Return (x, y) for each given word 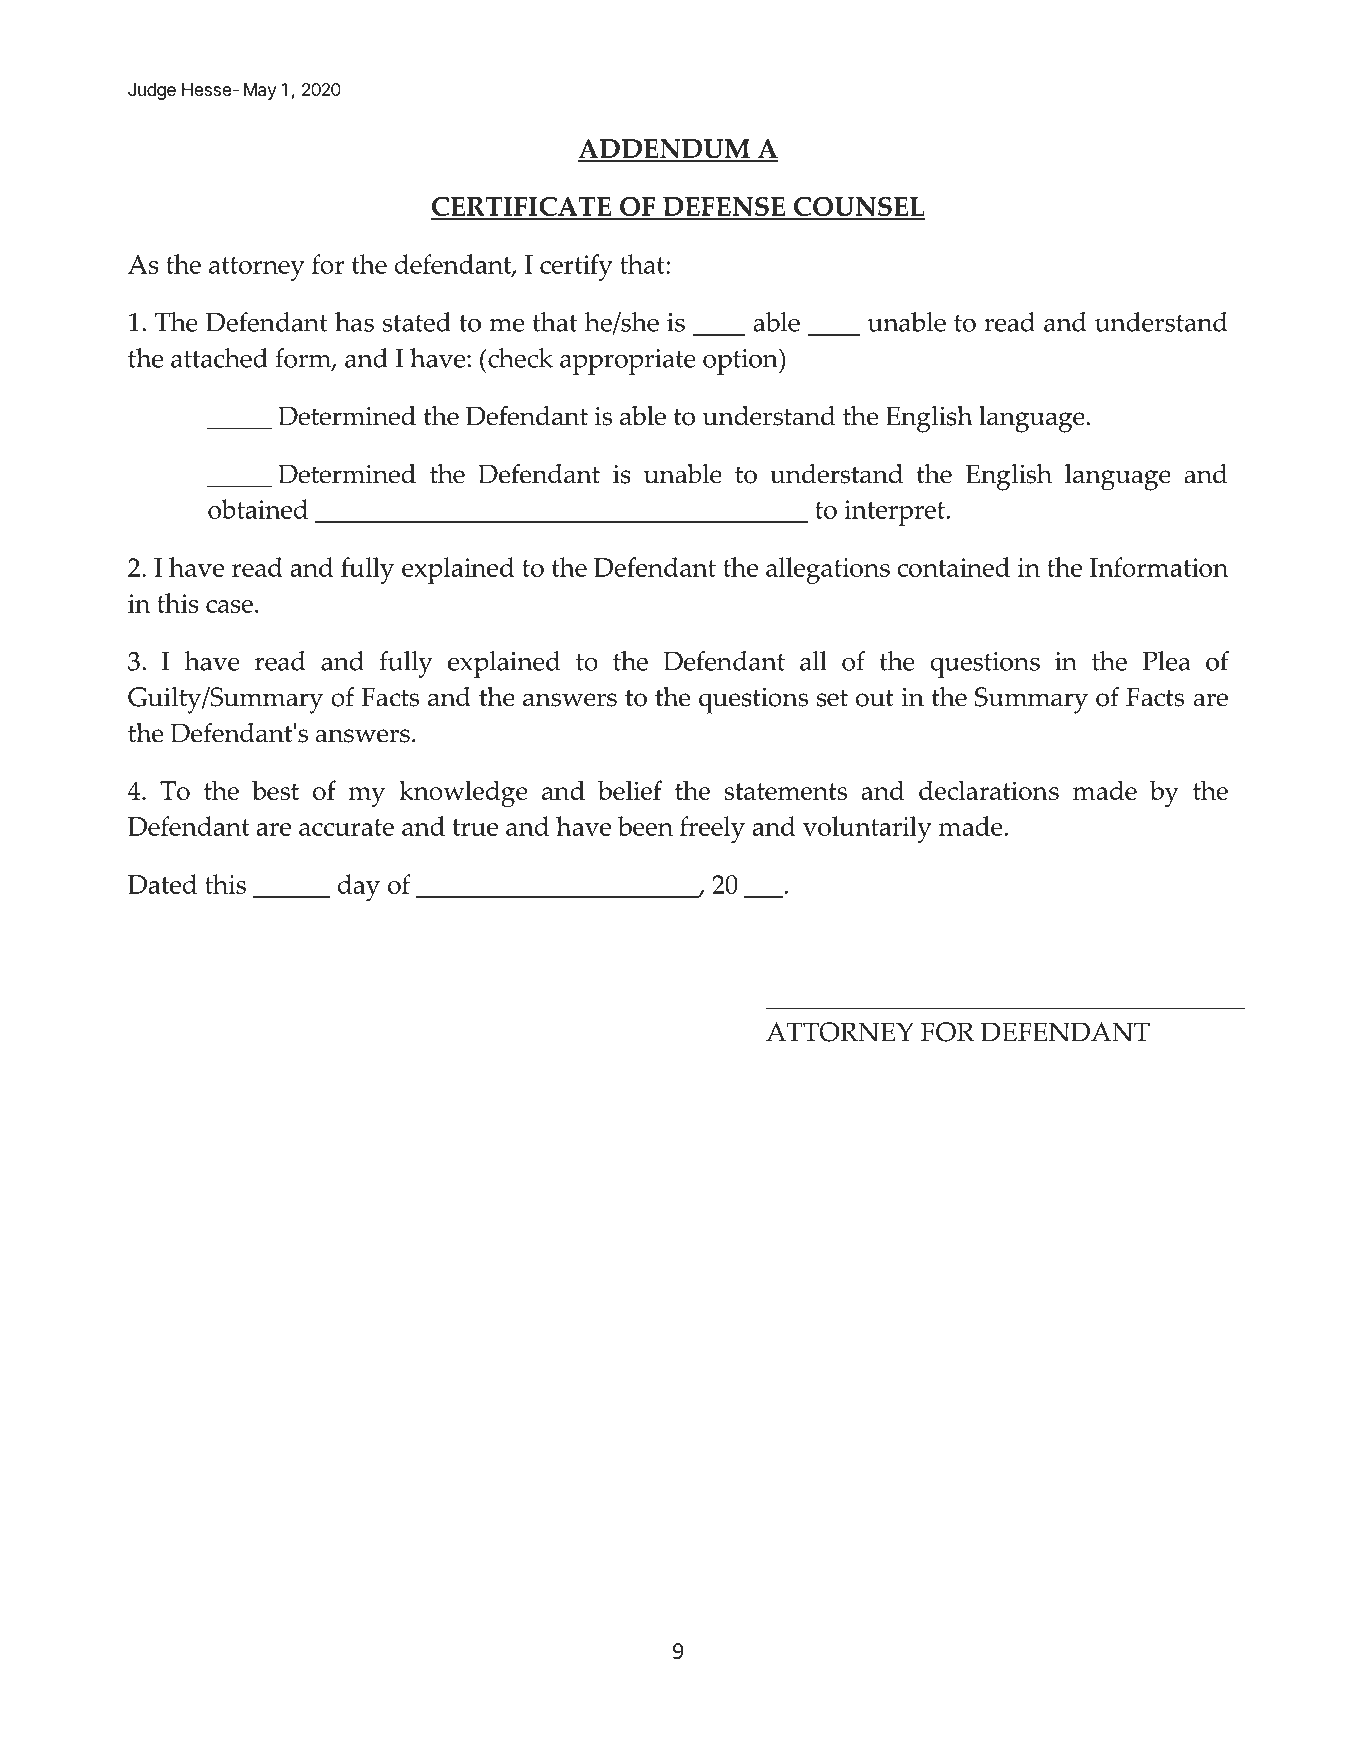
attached (219, 358)
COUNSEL (859, 208)
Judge (152, 91)
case (229, 606)
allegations (828, 570)
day (359, 887)
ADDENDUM (665, 150)
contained (953, 567)
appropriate (628, 362)
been (645, 826)
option (741, 361)
